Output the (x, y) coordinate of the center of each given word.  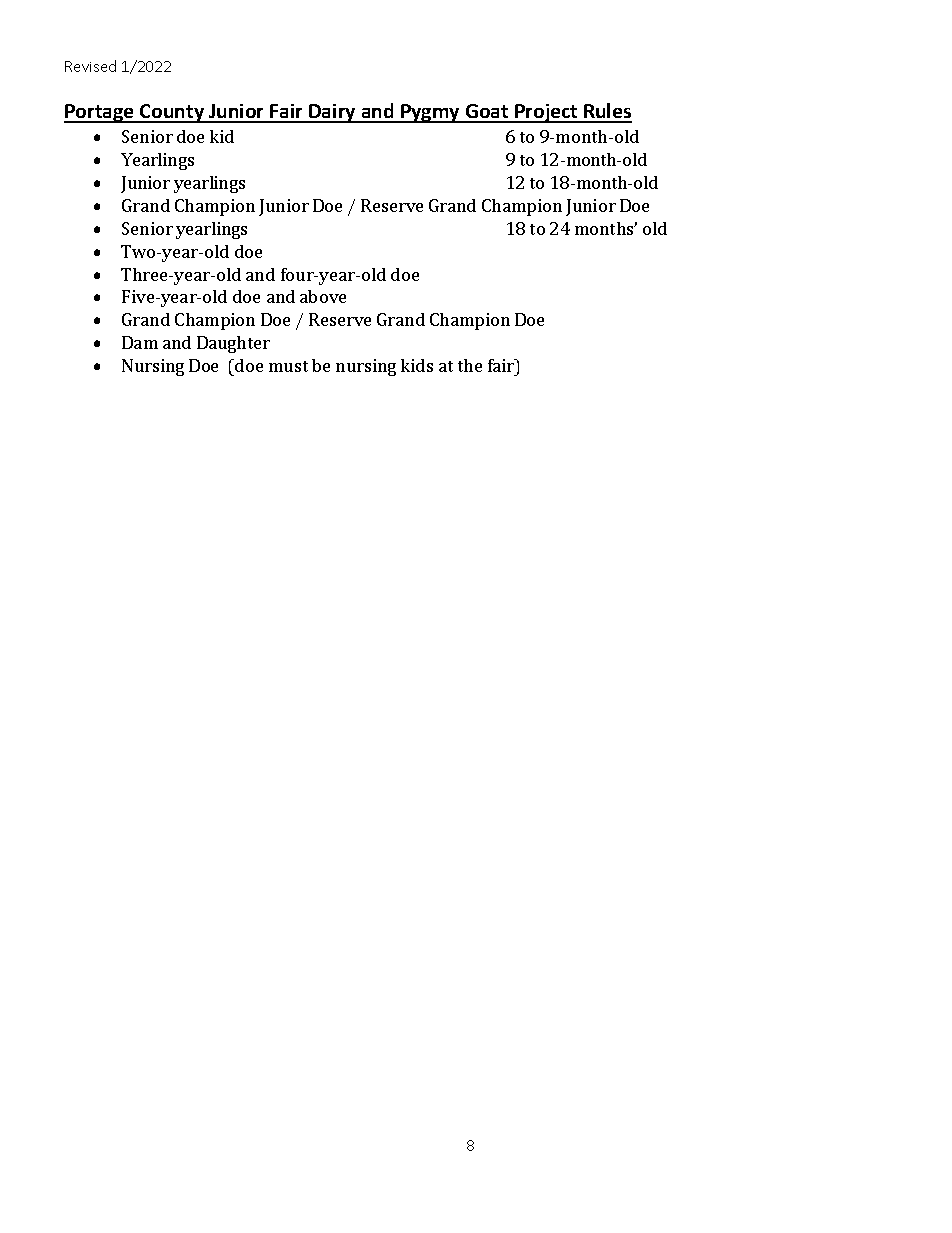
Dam (140, 342)
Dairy (333, 113)
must (288, 366)
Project (546, 113)
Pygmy (431, 113)
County (172, 113)
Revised (90, 66)
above (323, 296)
